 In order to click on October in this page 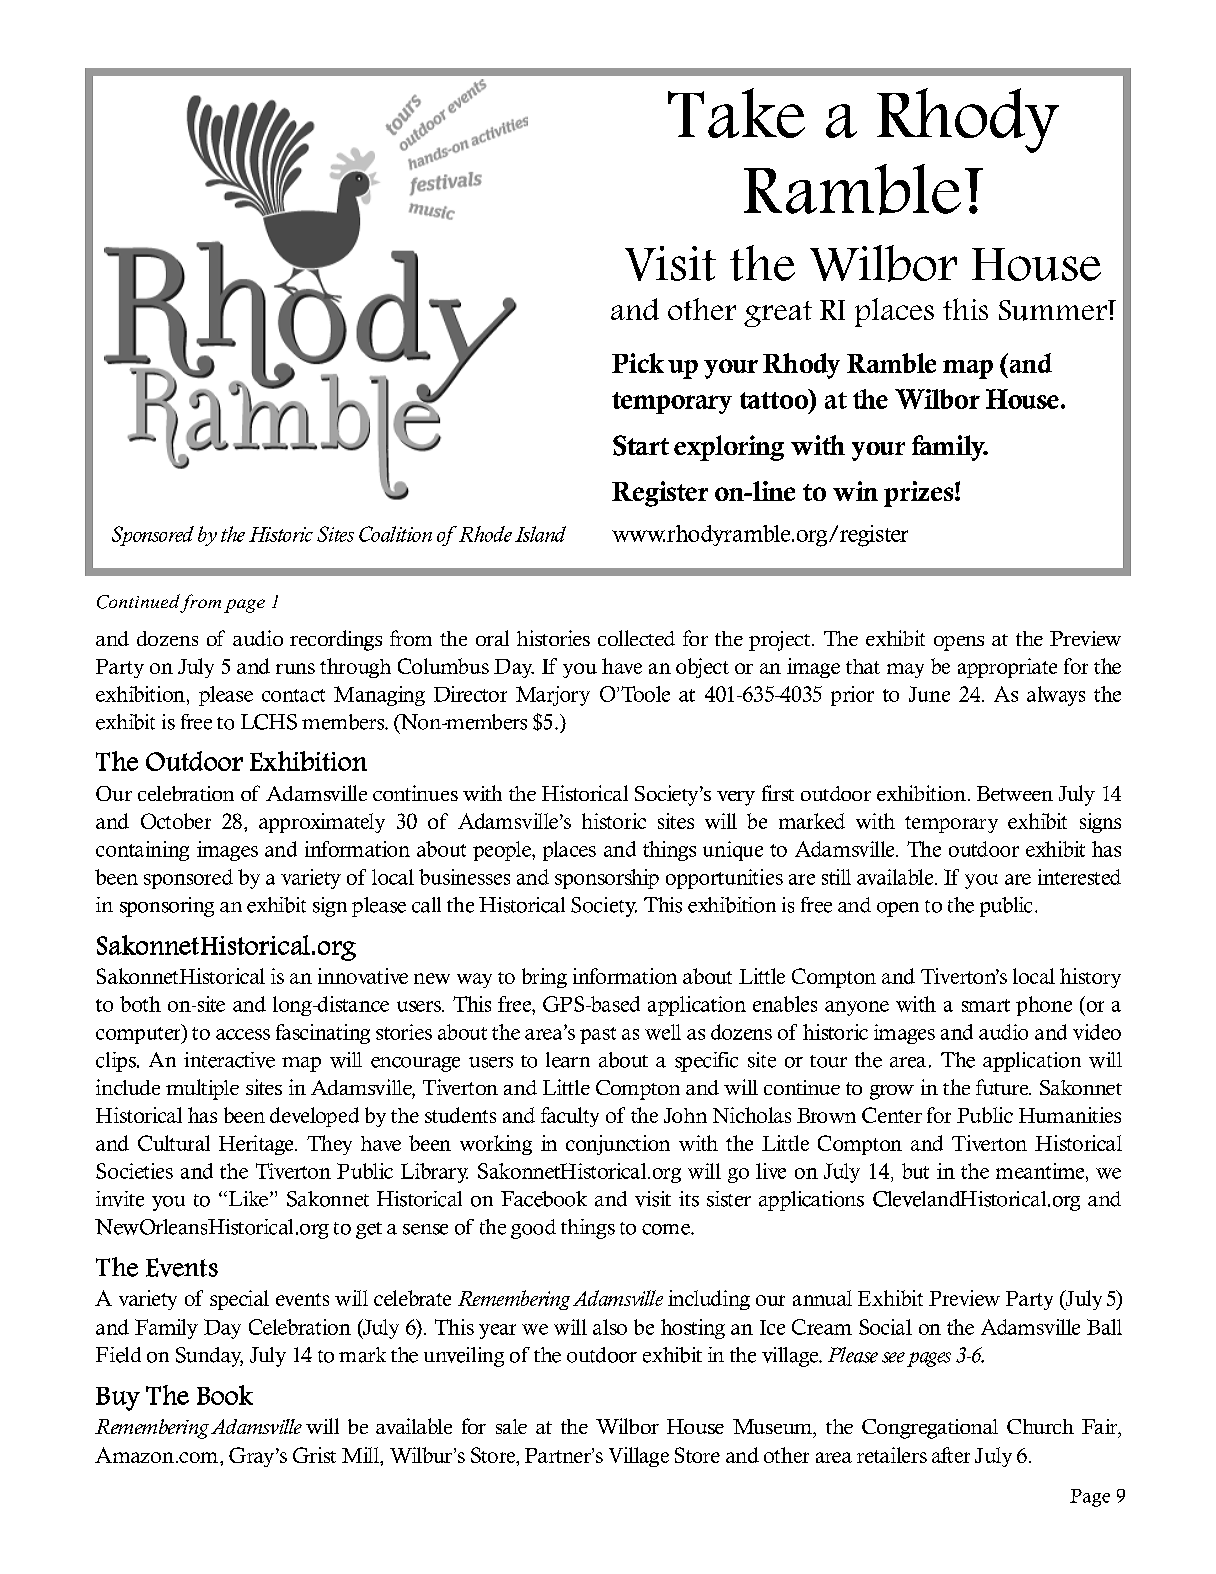, I will do `click(176, 821)`.
